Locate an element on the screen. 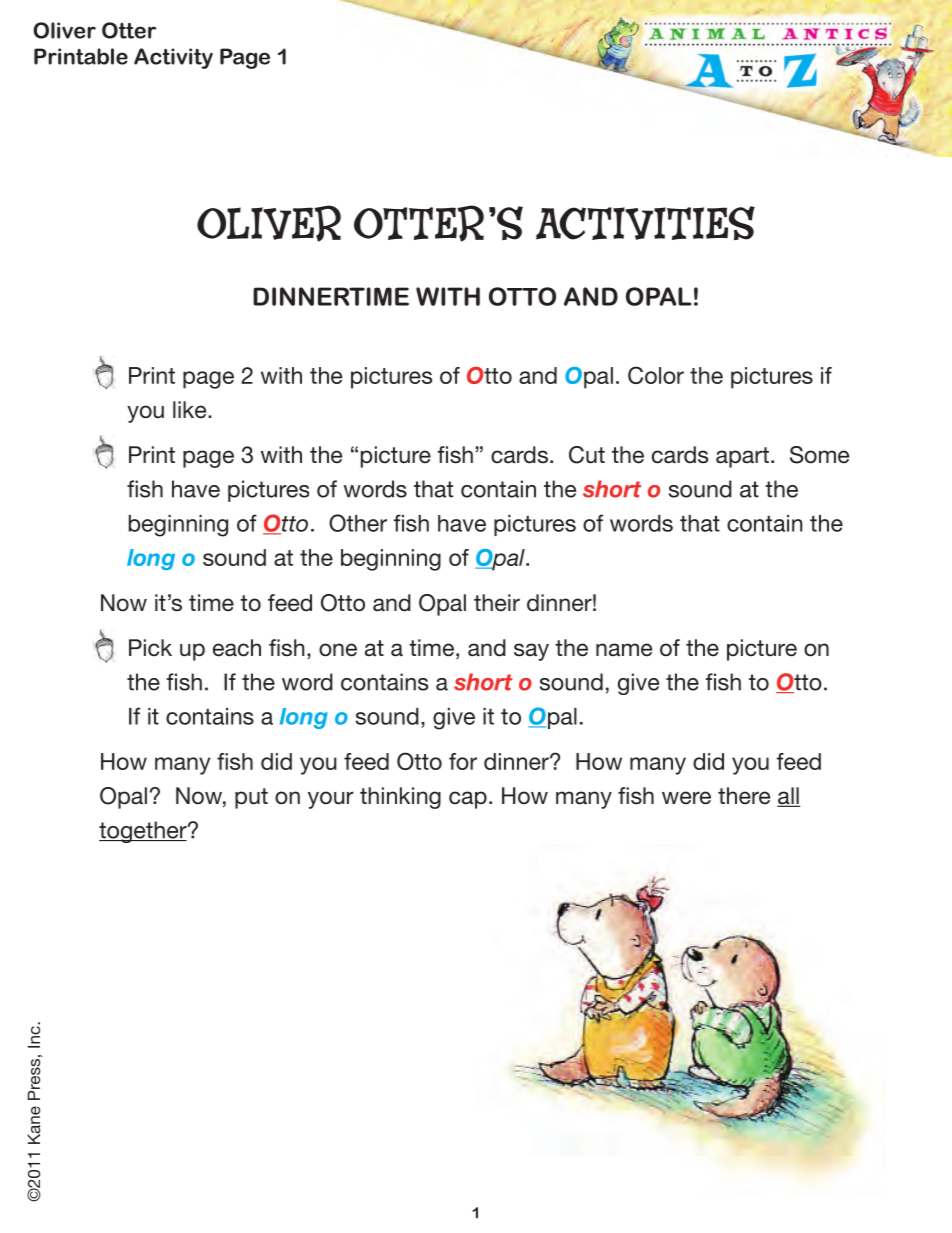 This screenshot has height=1233, width=952. like is located at coordinates (191, 409).
